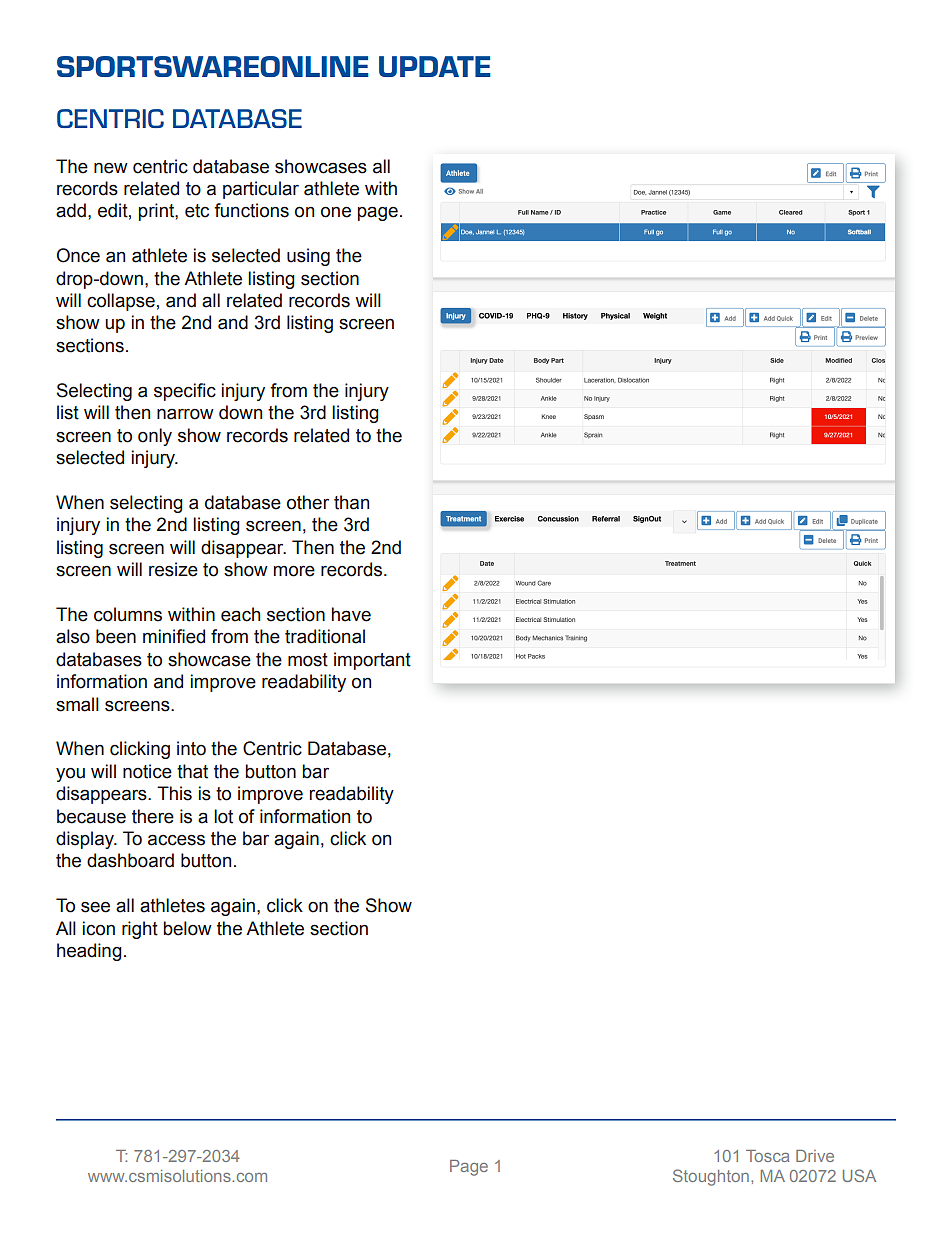  I want to click on one, so click(336, 212).
